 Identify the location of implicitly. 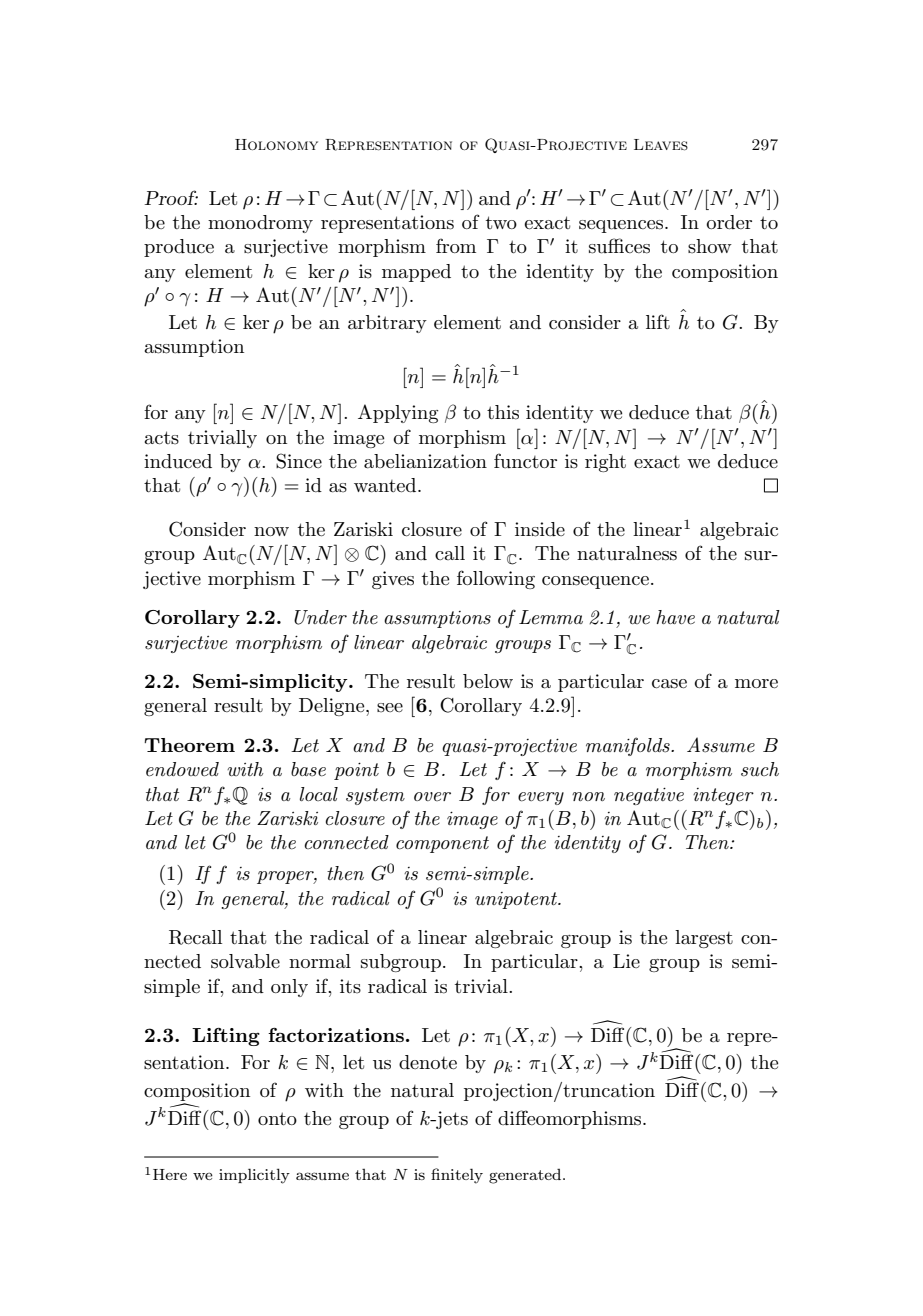
(254, 1176).
